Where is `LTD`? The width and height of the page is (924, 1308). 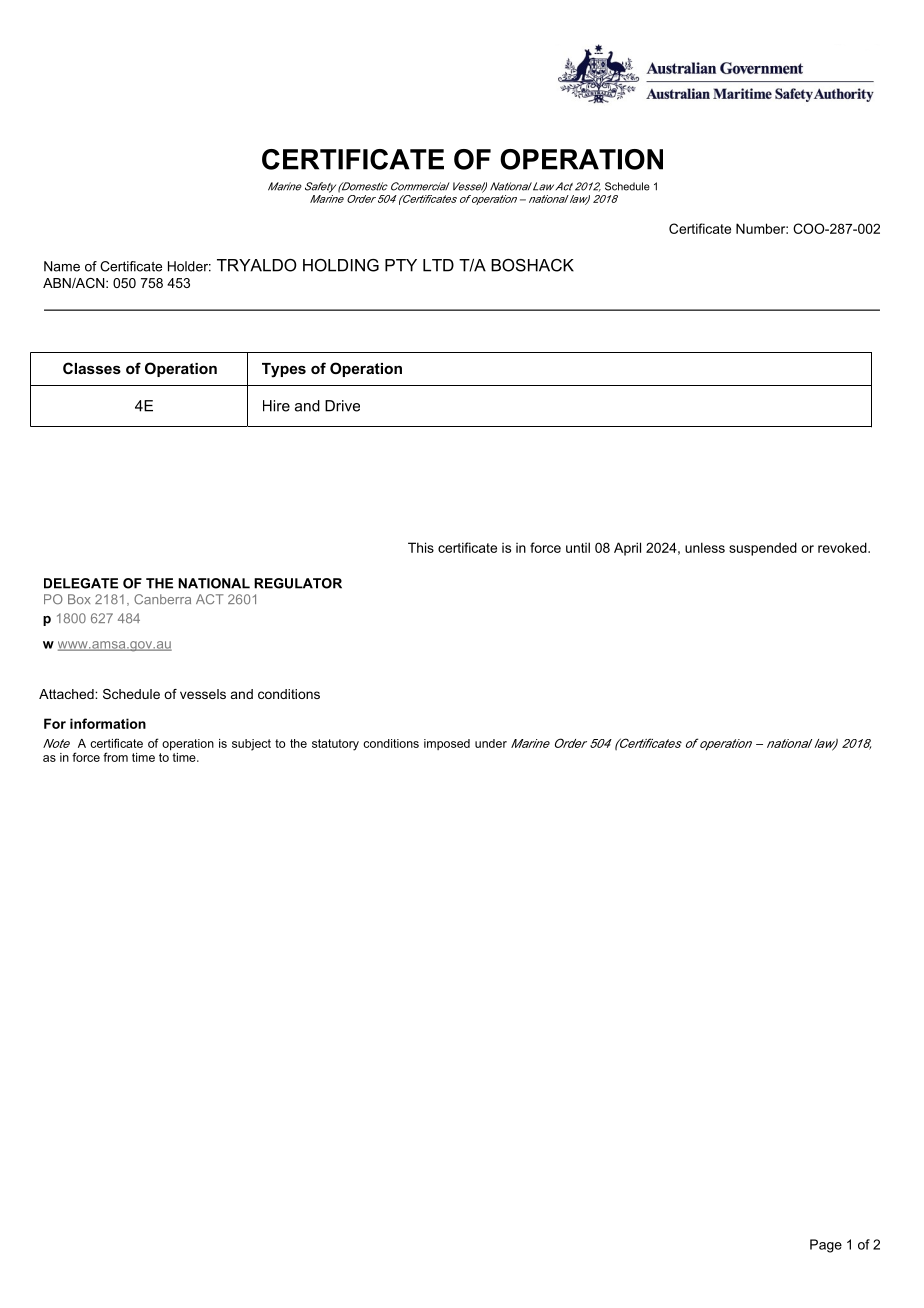 LTD is located at coordinates (438, 265).
